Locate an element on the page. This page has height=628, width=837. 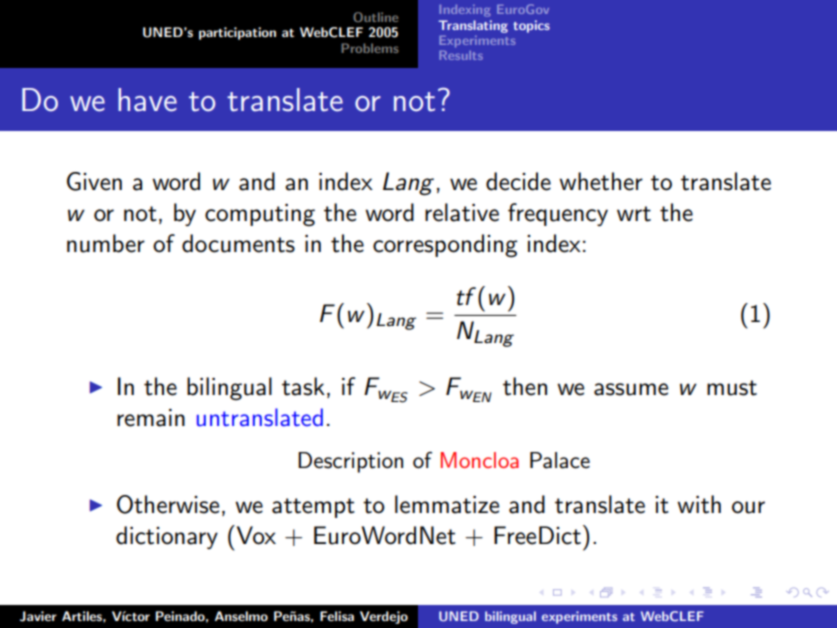
relative is located at coordinates (462, 212).
